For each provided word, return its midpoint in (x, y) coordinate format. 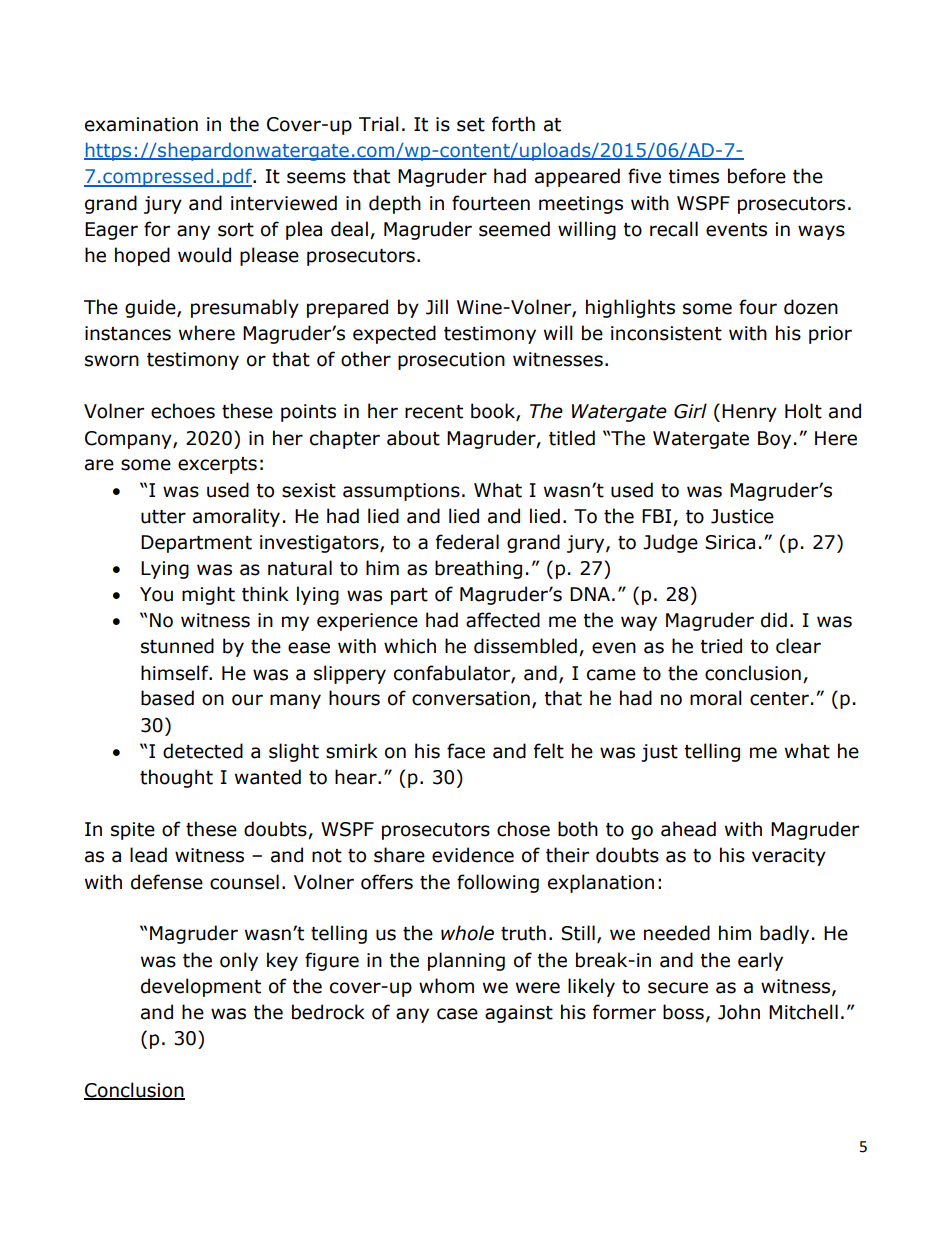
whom (446, 986)
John (739, 1012)
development (201, 987)
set (471, 125)
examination (141, 124)
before (757, 176)
